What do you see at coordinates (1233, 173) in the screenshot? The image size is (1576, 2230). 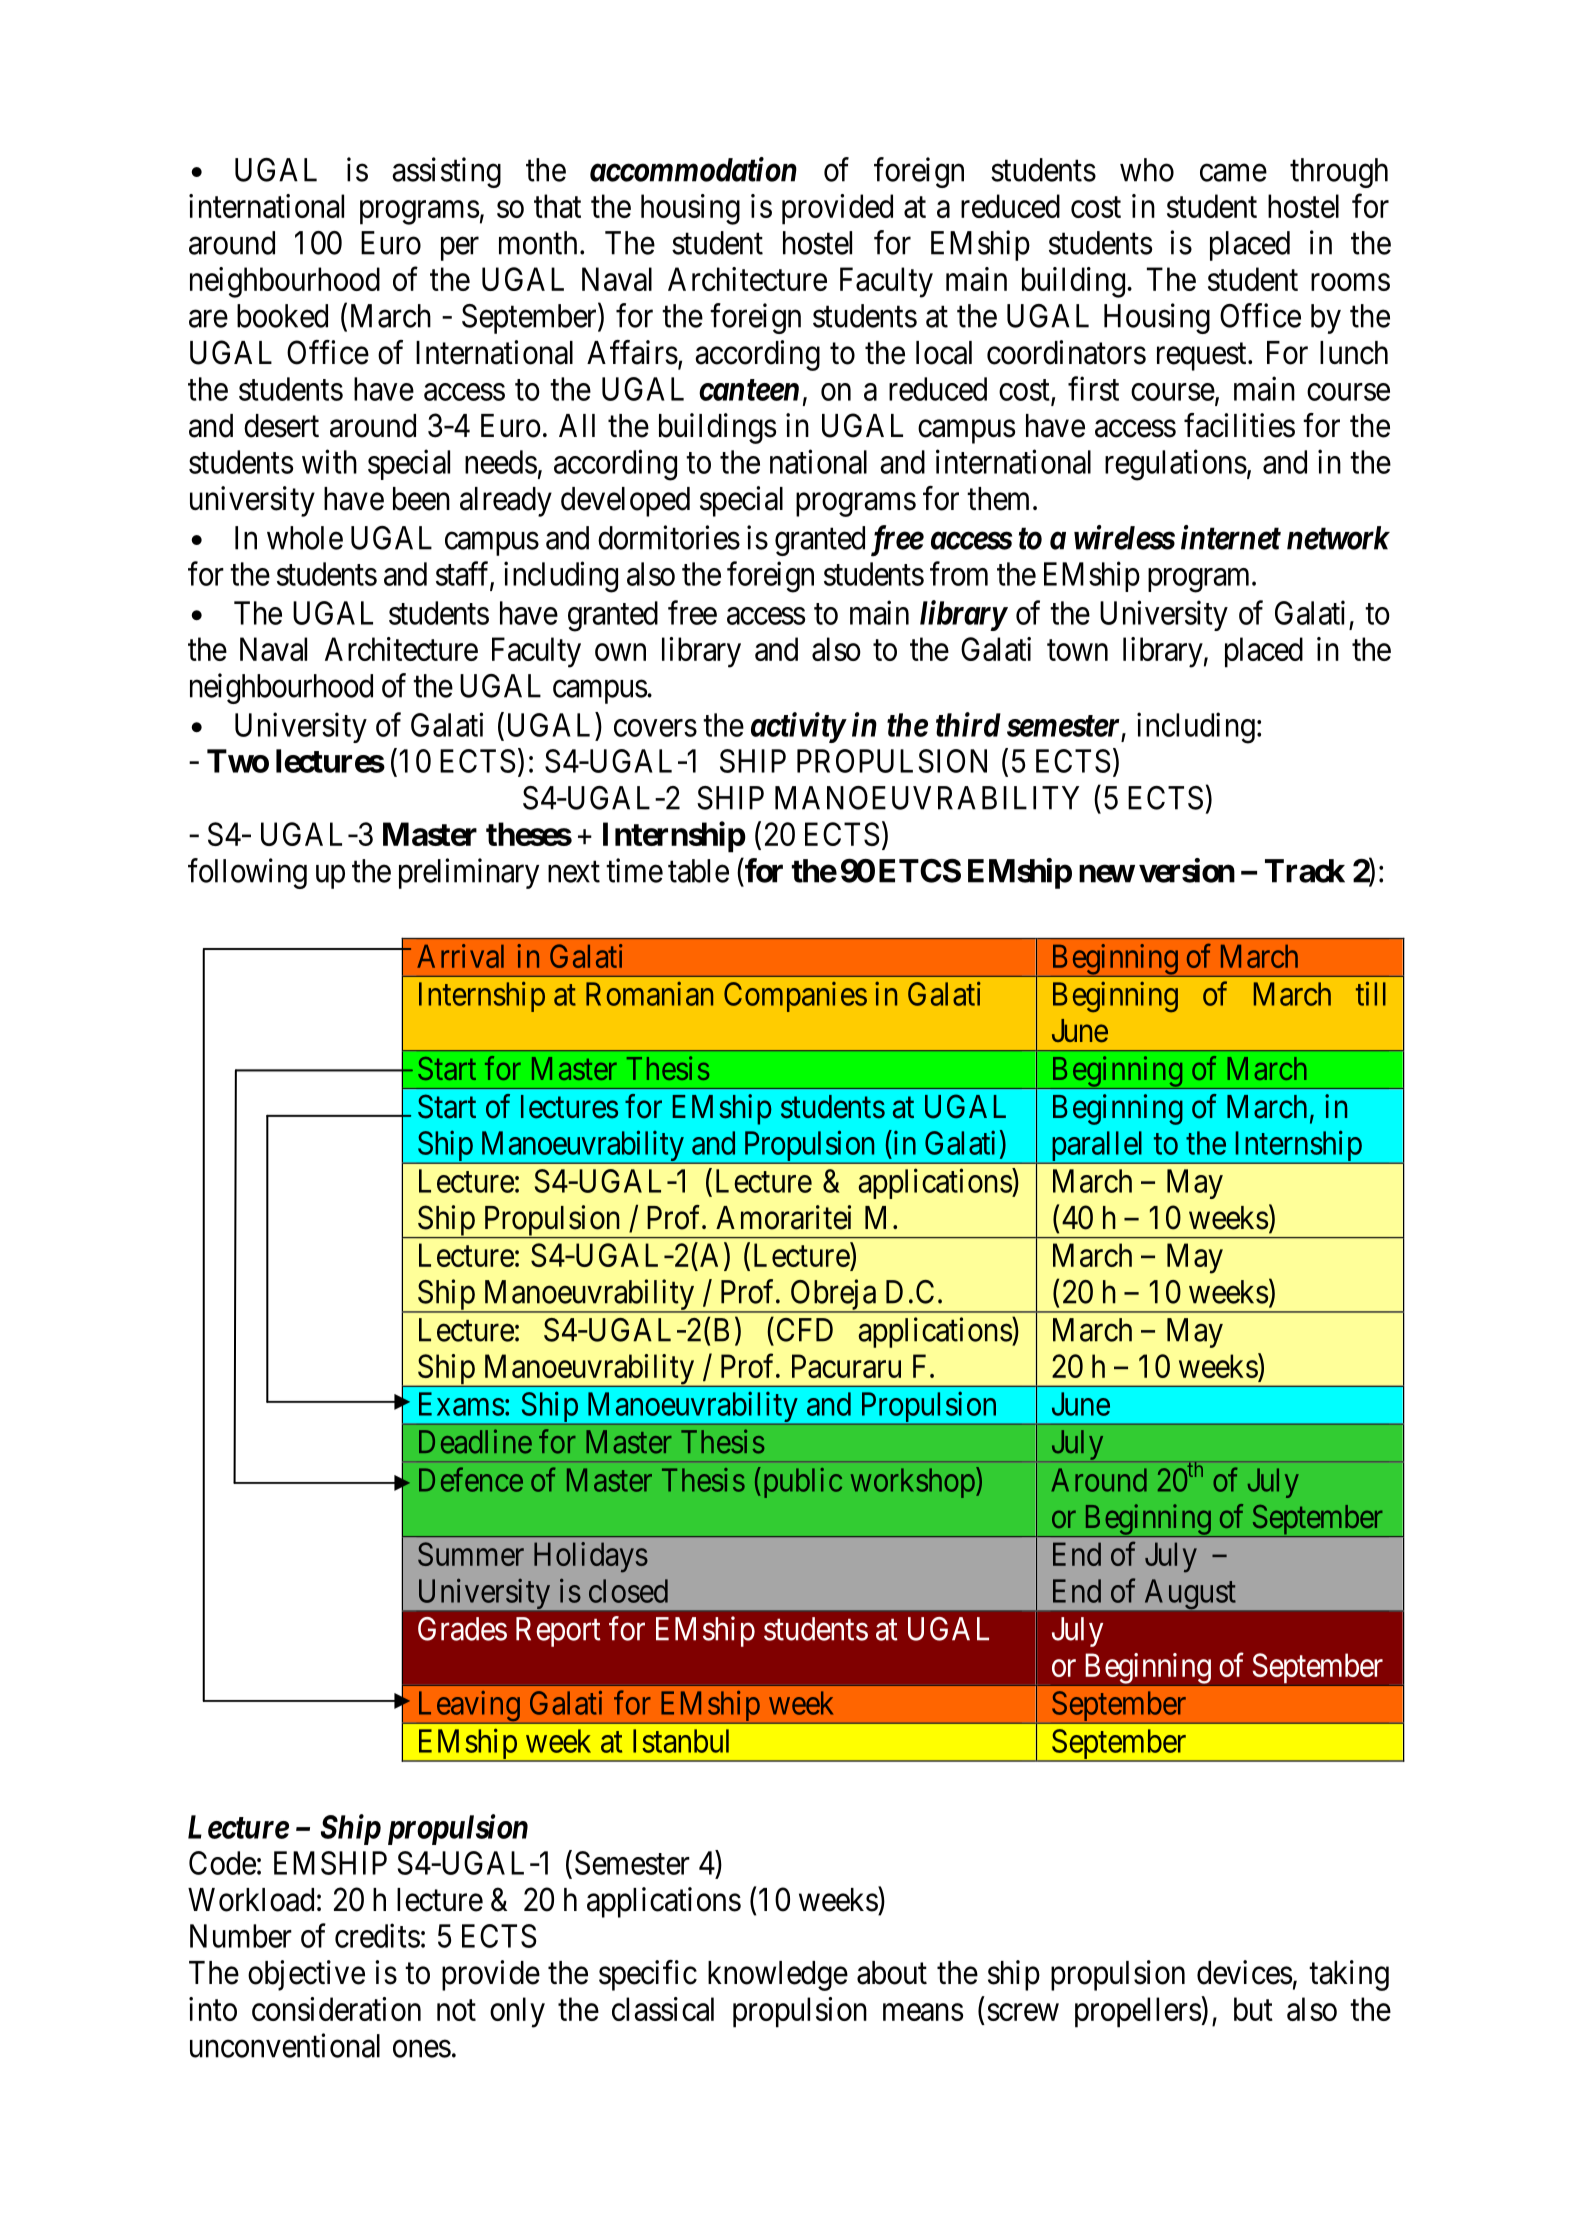 I see `came` at bounding box center [1233, 173].
